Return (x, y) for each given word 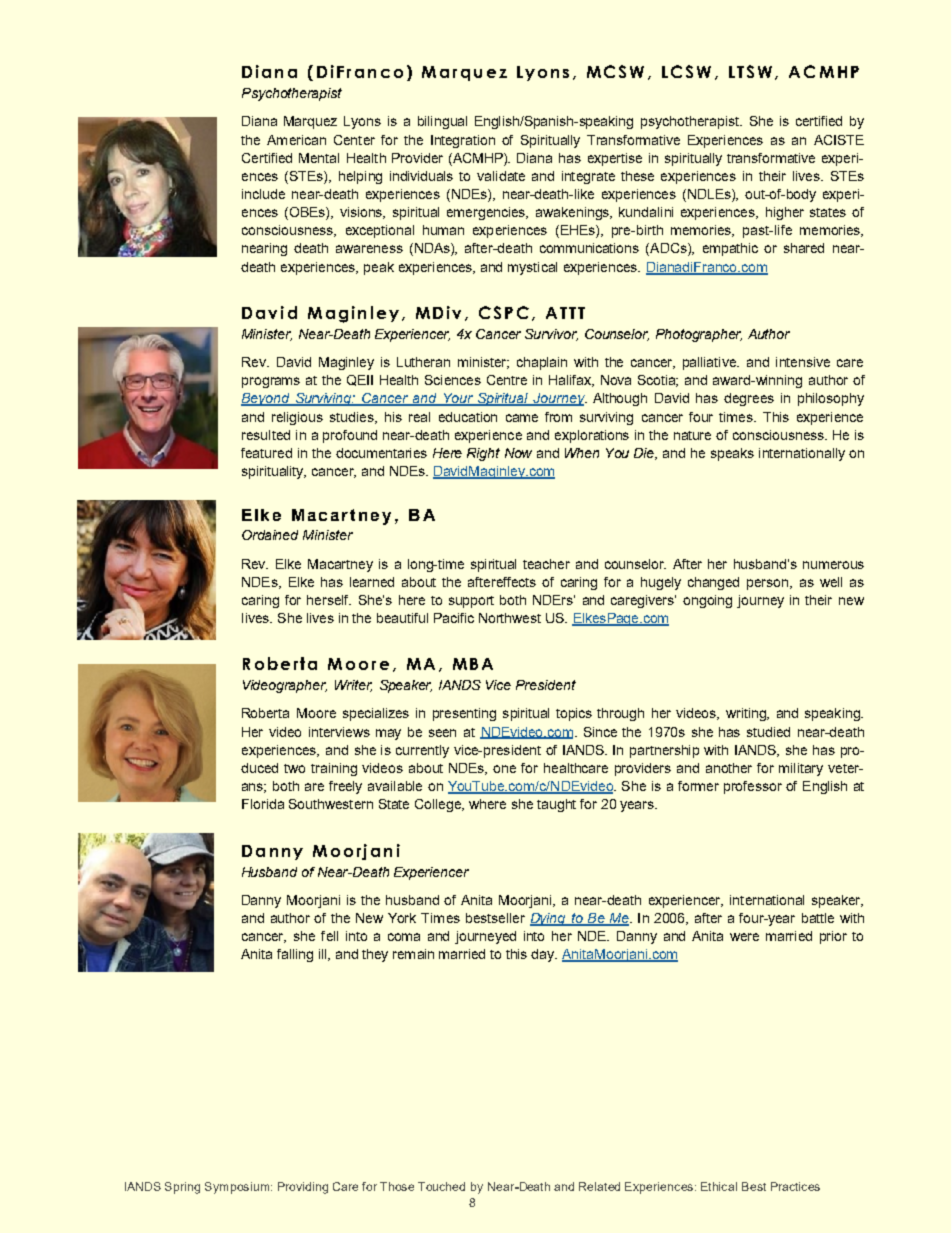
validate (501, 176)
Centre (507, 380)
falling (295, 955)
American (296, 140)
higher (785, 213)
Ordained (270, 535)
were (744, 937)
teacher (546, 564)
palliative (711, 363)
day (544, 955)
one (504, 769)
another (729, 768)
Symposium (238, 1188)
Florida (263, 804)
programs (271, 382)
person (769, 584)
